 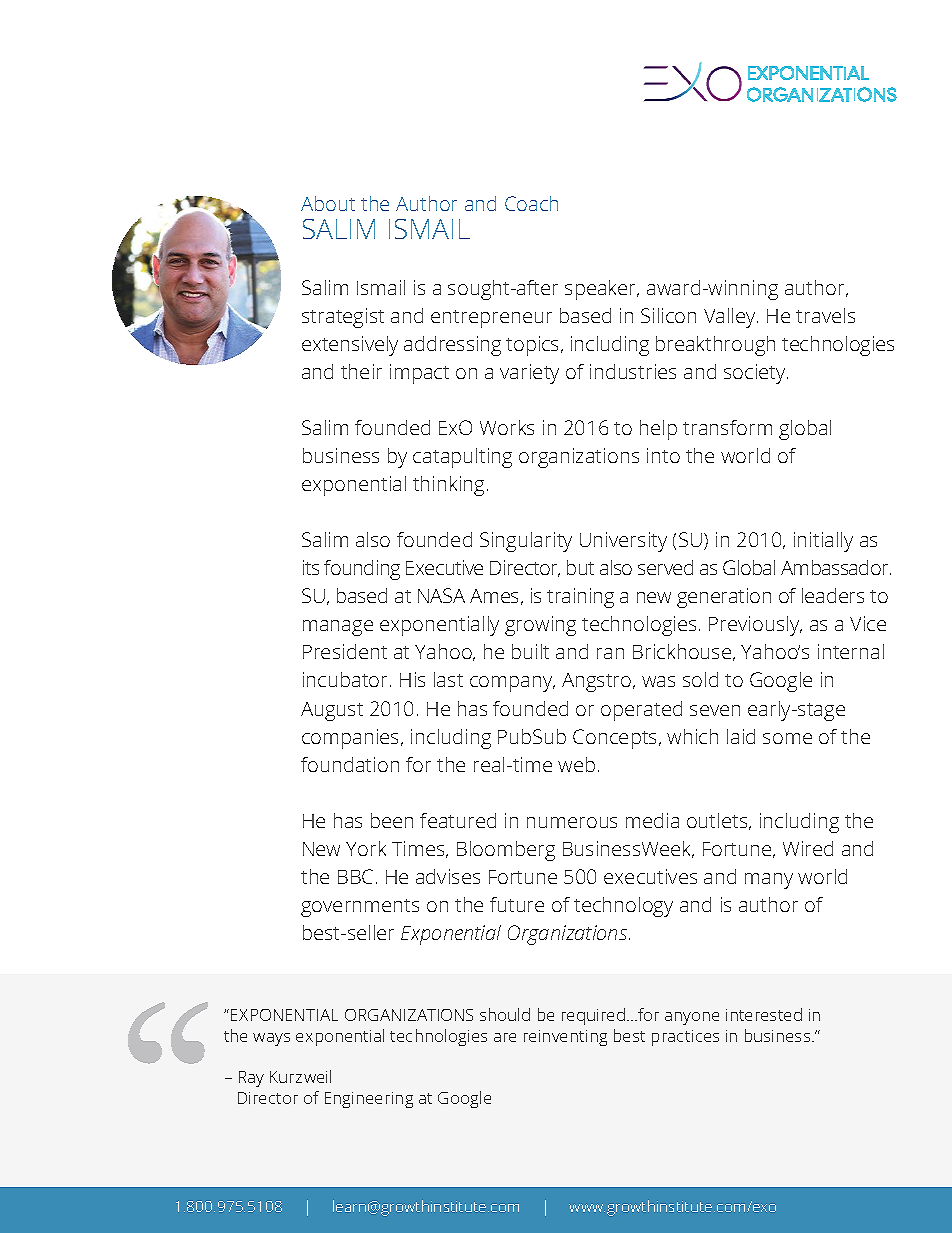 I want to click on Kurzweil, so click(x=300, y=1076).
